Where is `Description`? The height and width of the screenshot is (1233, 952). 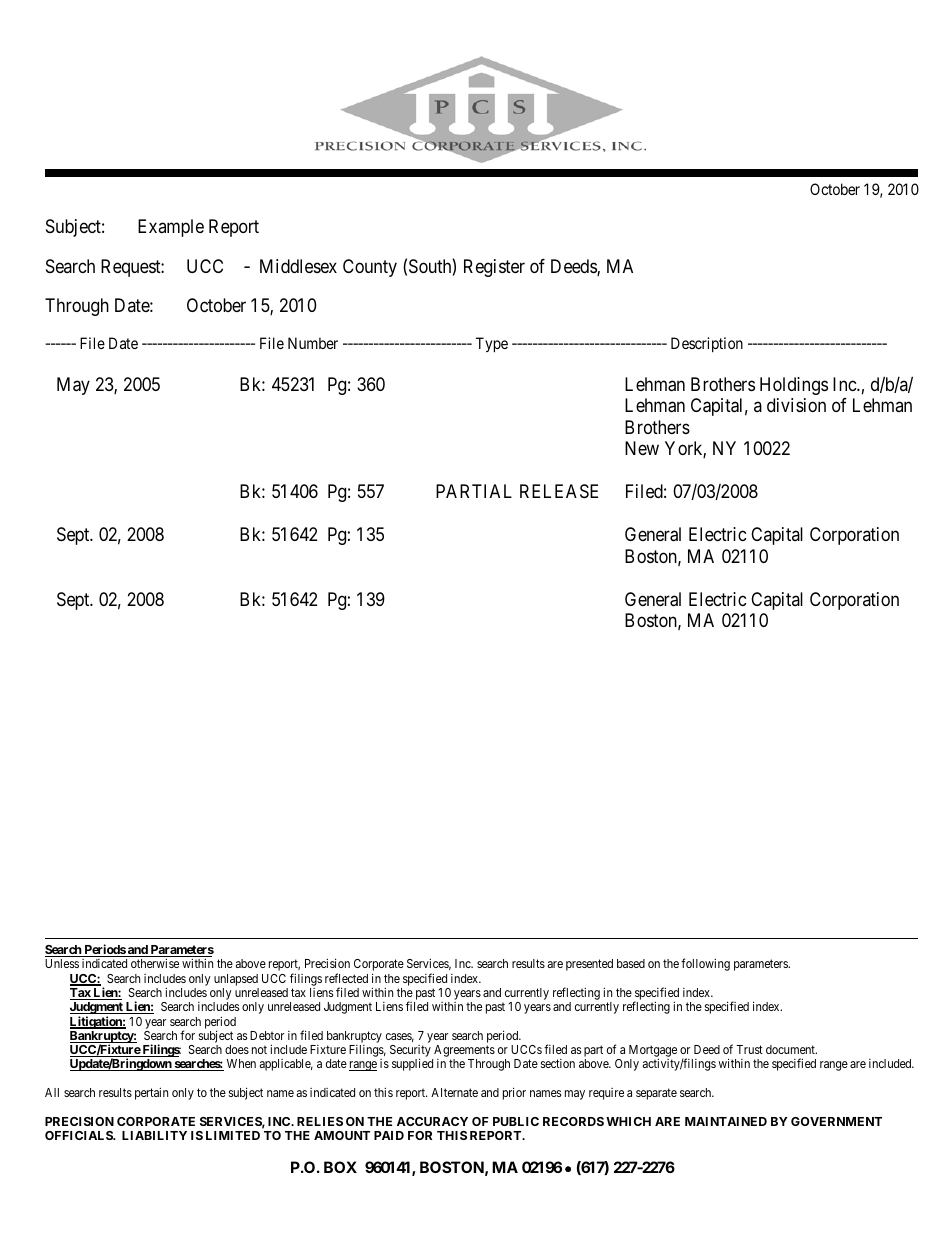 Description is located at coordinates (707, 344).
